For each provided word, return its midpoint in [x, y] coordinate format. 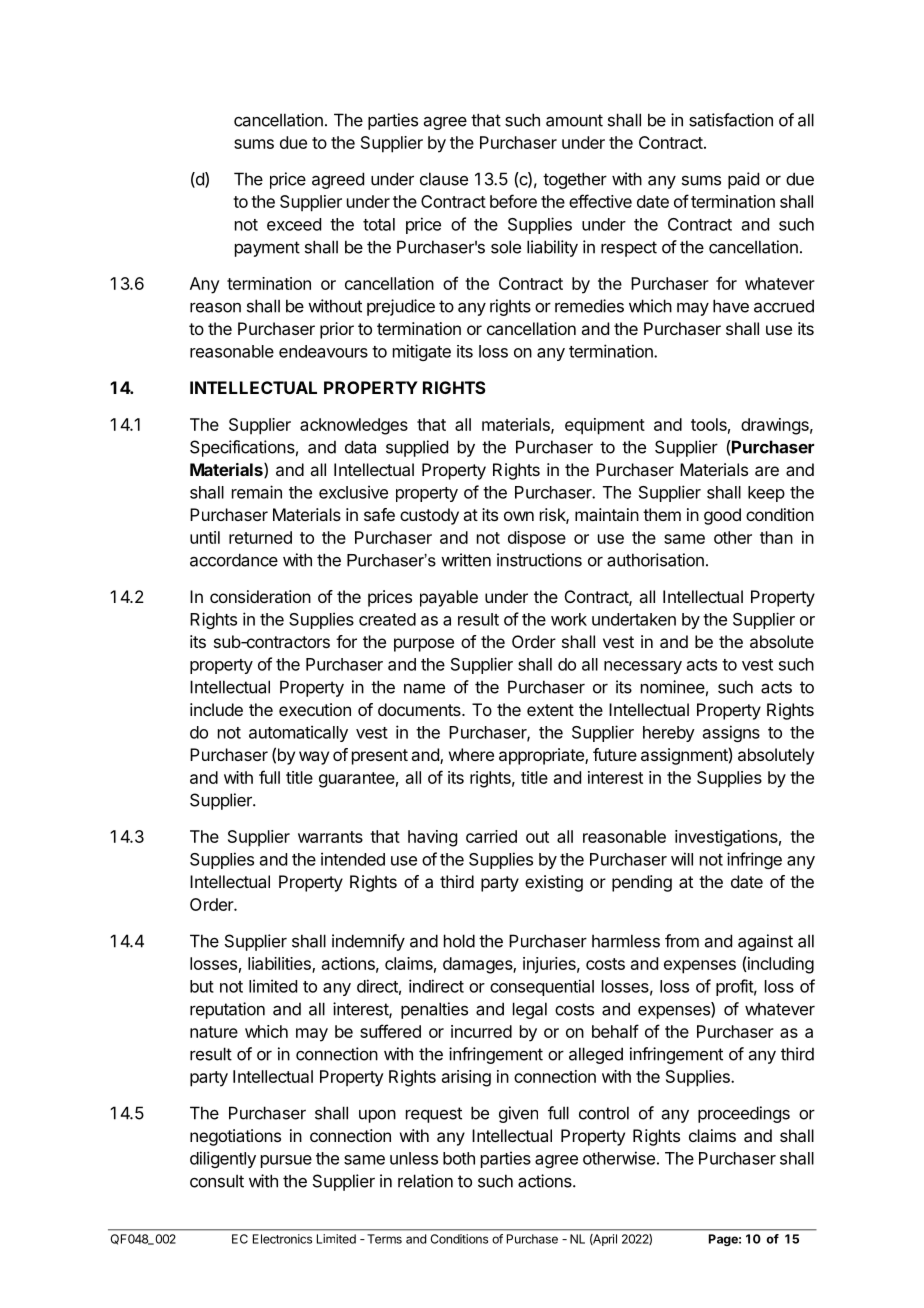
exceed [294, 224]
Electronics [282, 1239]
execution [315, 709]
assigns [731, 733]
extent [550, 710]
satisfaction [731, 120]
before [513, 201]
